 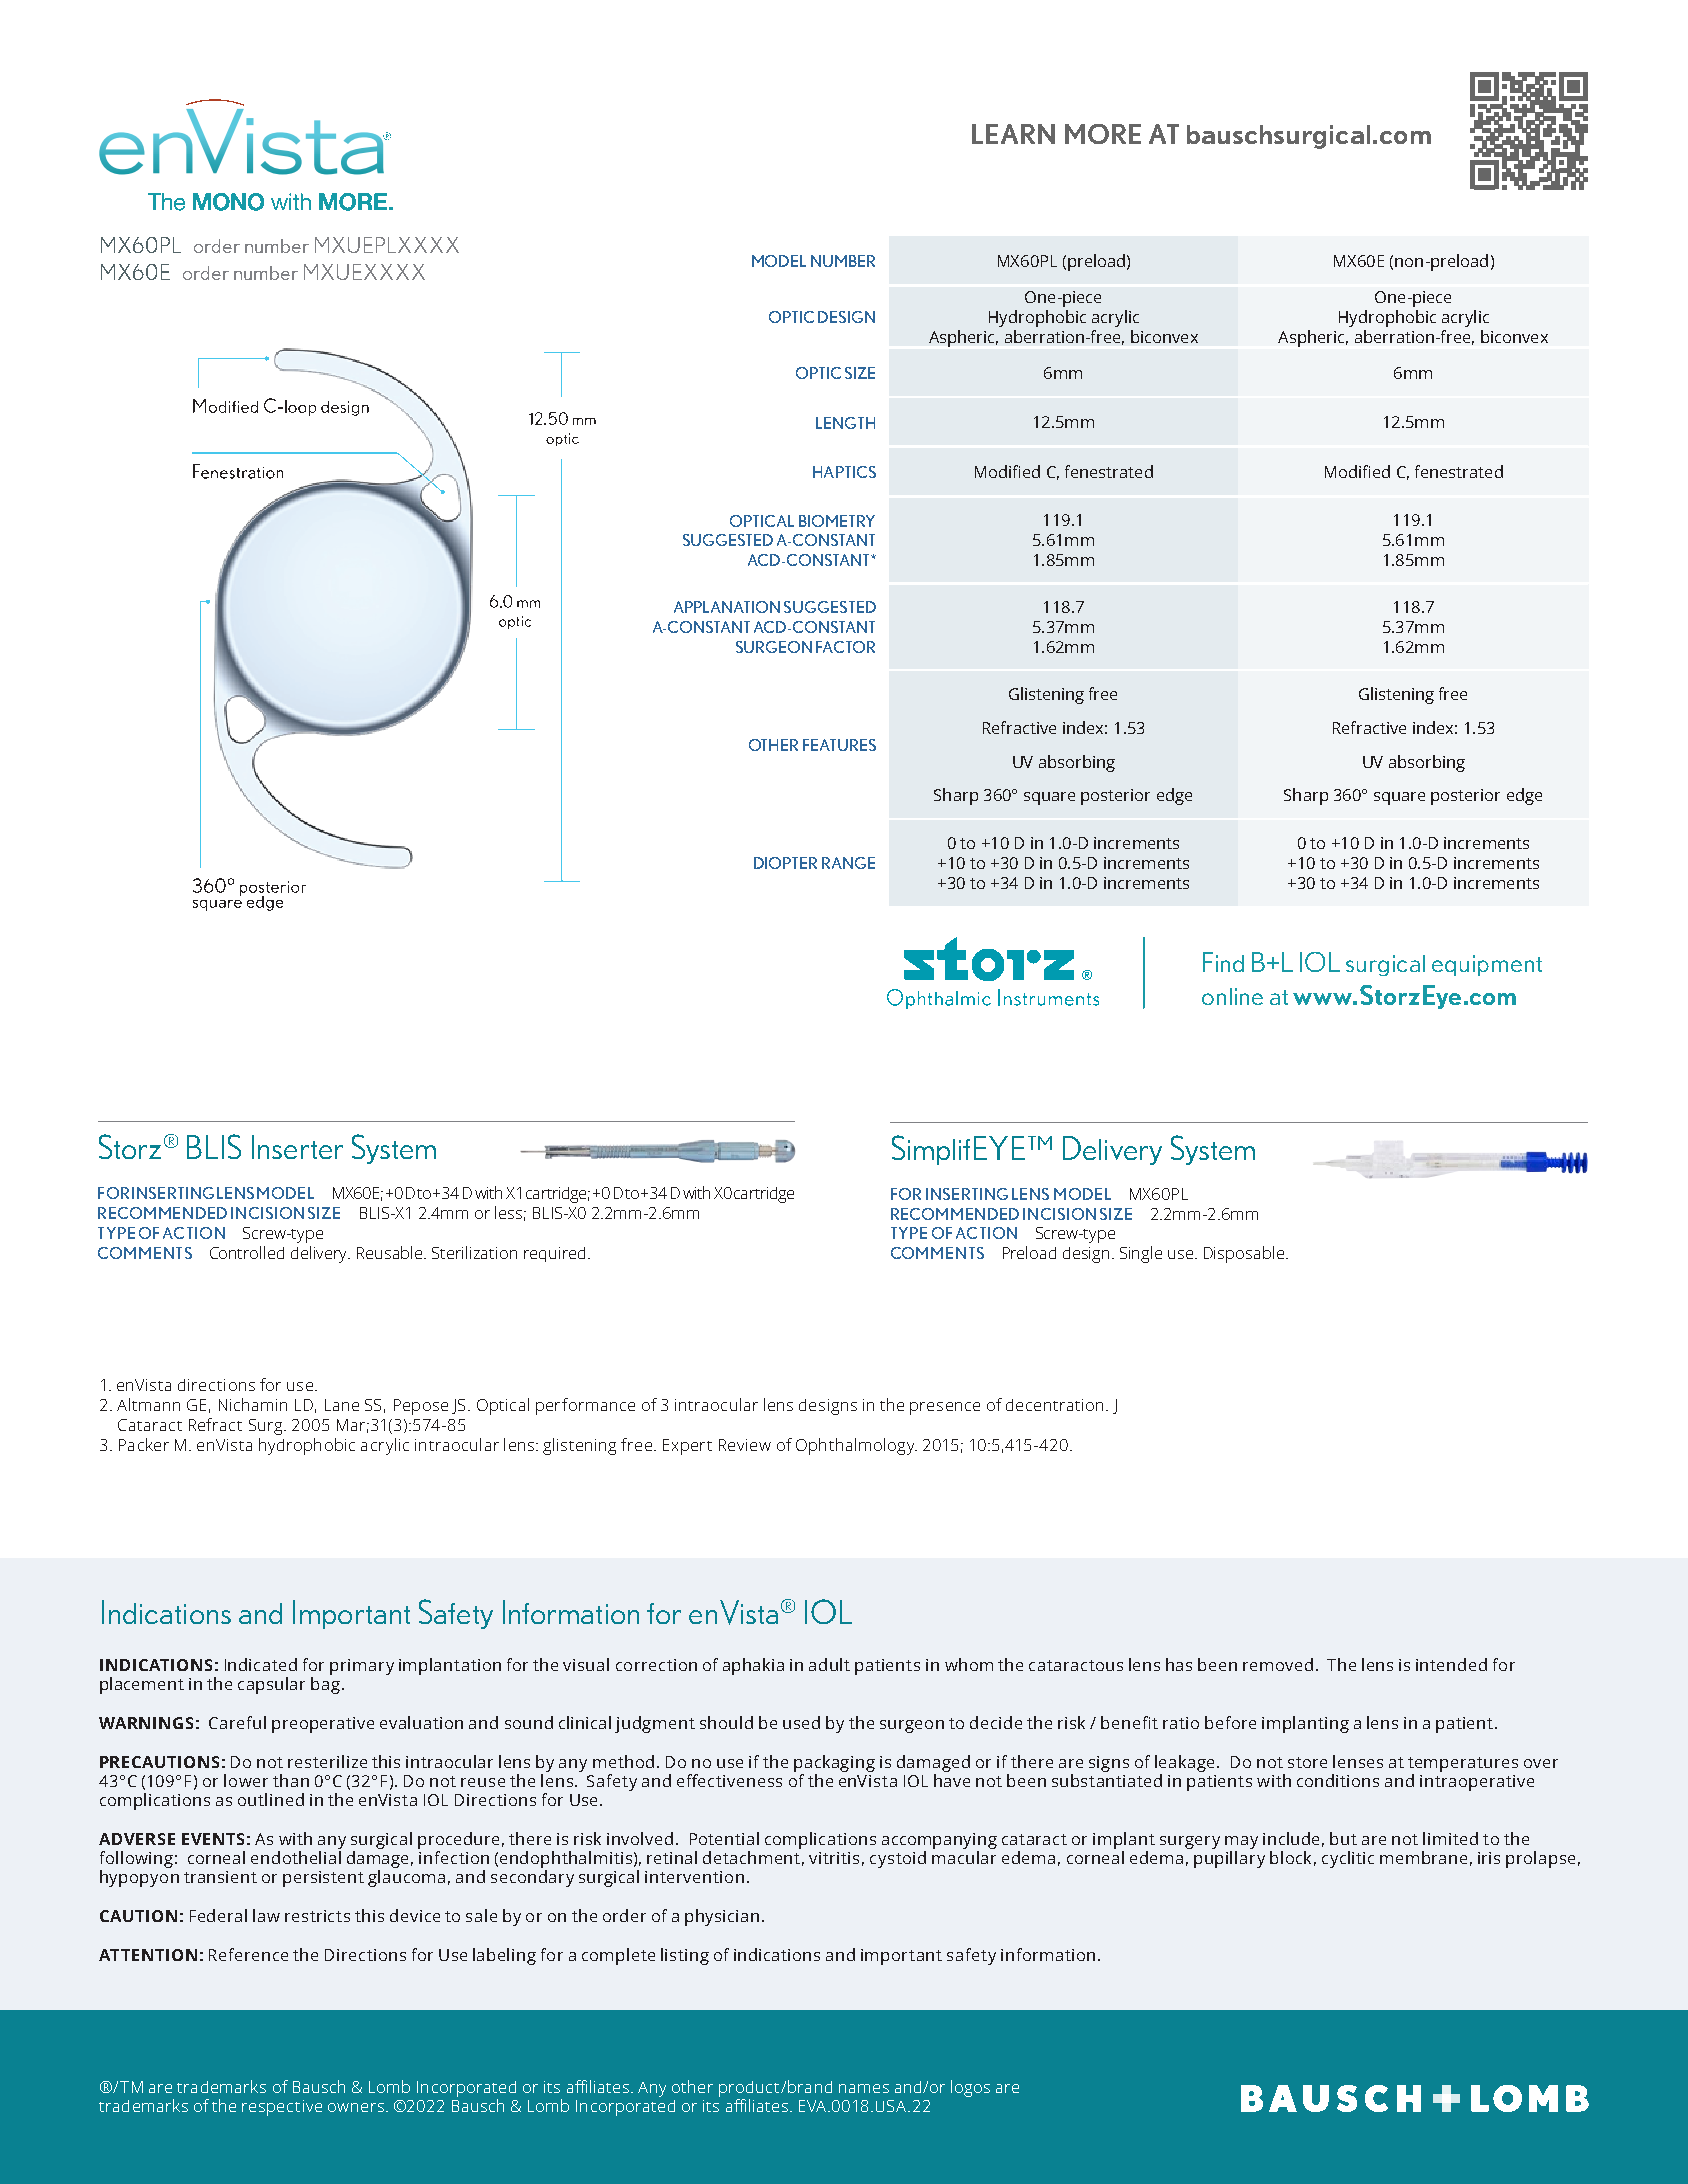 I want to click on MORE, so click(x=1103, y=134).
